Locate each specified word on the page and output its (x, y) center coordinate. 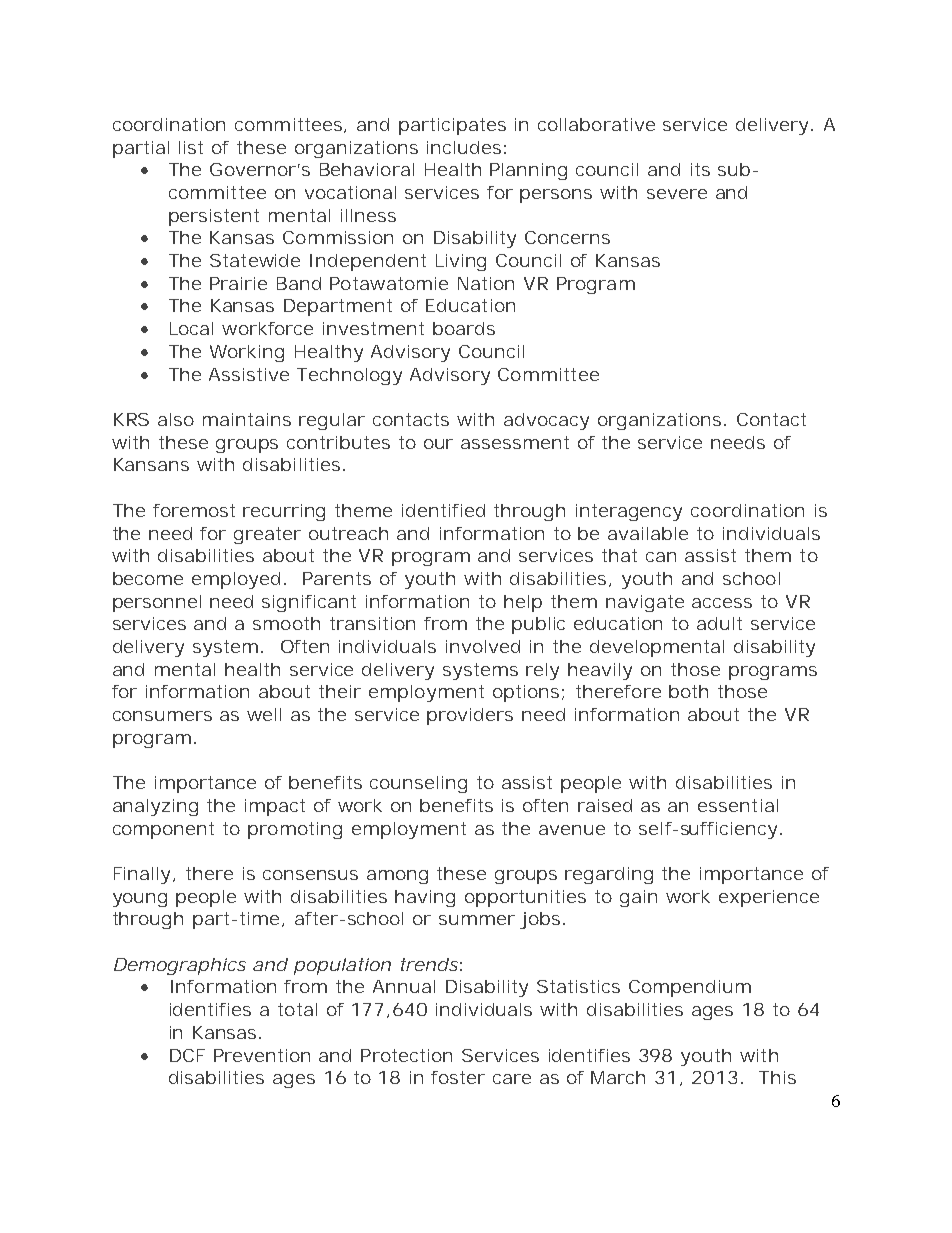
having (425, 898)
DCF (187, 1055)
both (688, 691)
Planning (528, 171)
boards (464, 328)
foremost (194, 510)
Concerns (567, 237)
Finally (144, 875)
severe (677, 194)
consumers (162, 716)
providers (470, 716)
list (191, 147)
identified (443, 510)
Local (191, 328)
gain (638, 898)
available (648, 533)
